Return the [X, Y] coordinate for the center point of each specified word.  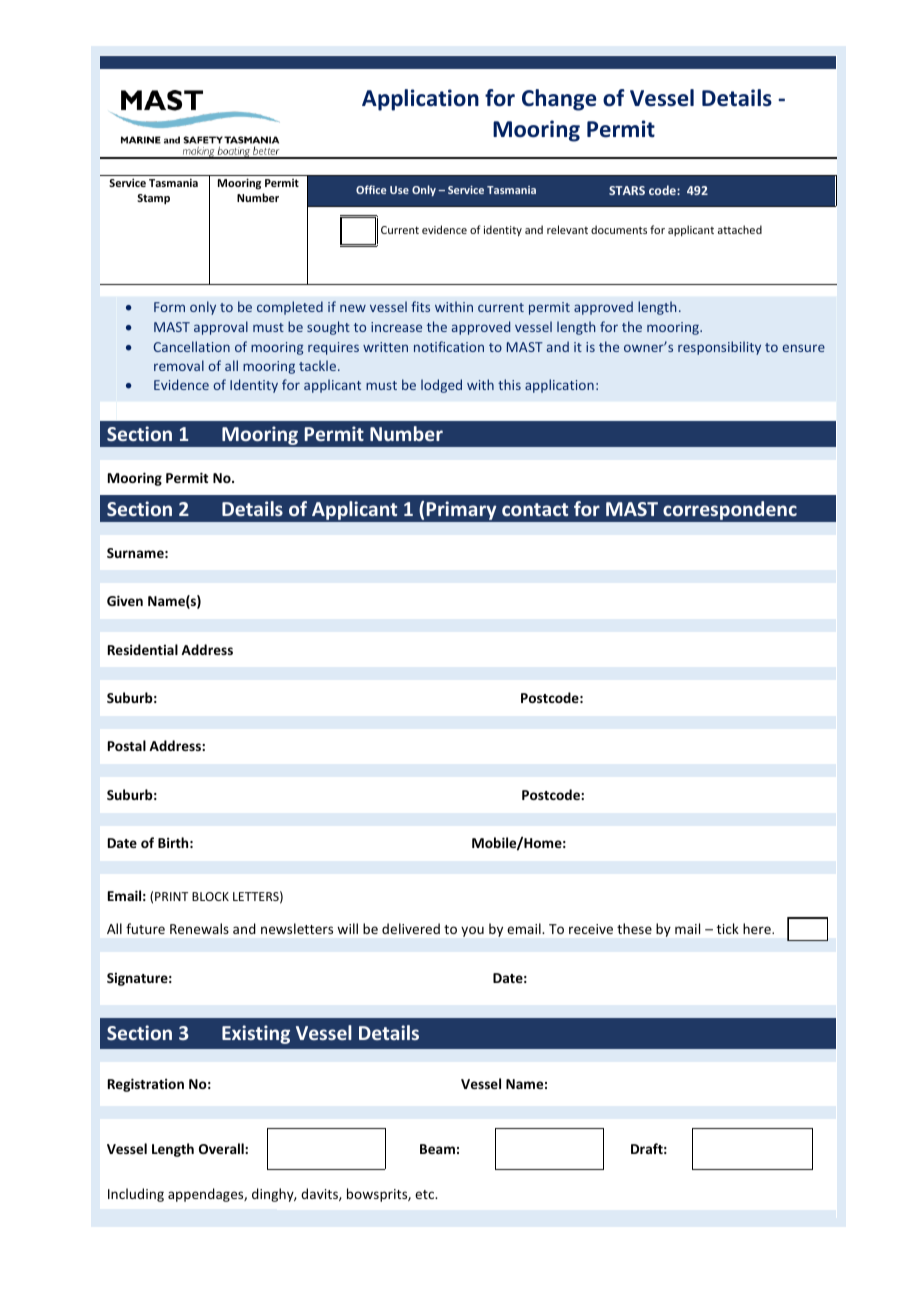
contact [535, 509]
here [758, 928]
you [472, 931]
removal [179, 365]
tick [728, 928]
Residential [143, 649]
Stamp [153, 199]
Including [136, 1195]
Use [399, 190]
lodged [441, 386]
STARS [627, 190]
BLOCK [210, 896]
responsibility [719, 348]
